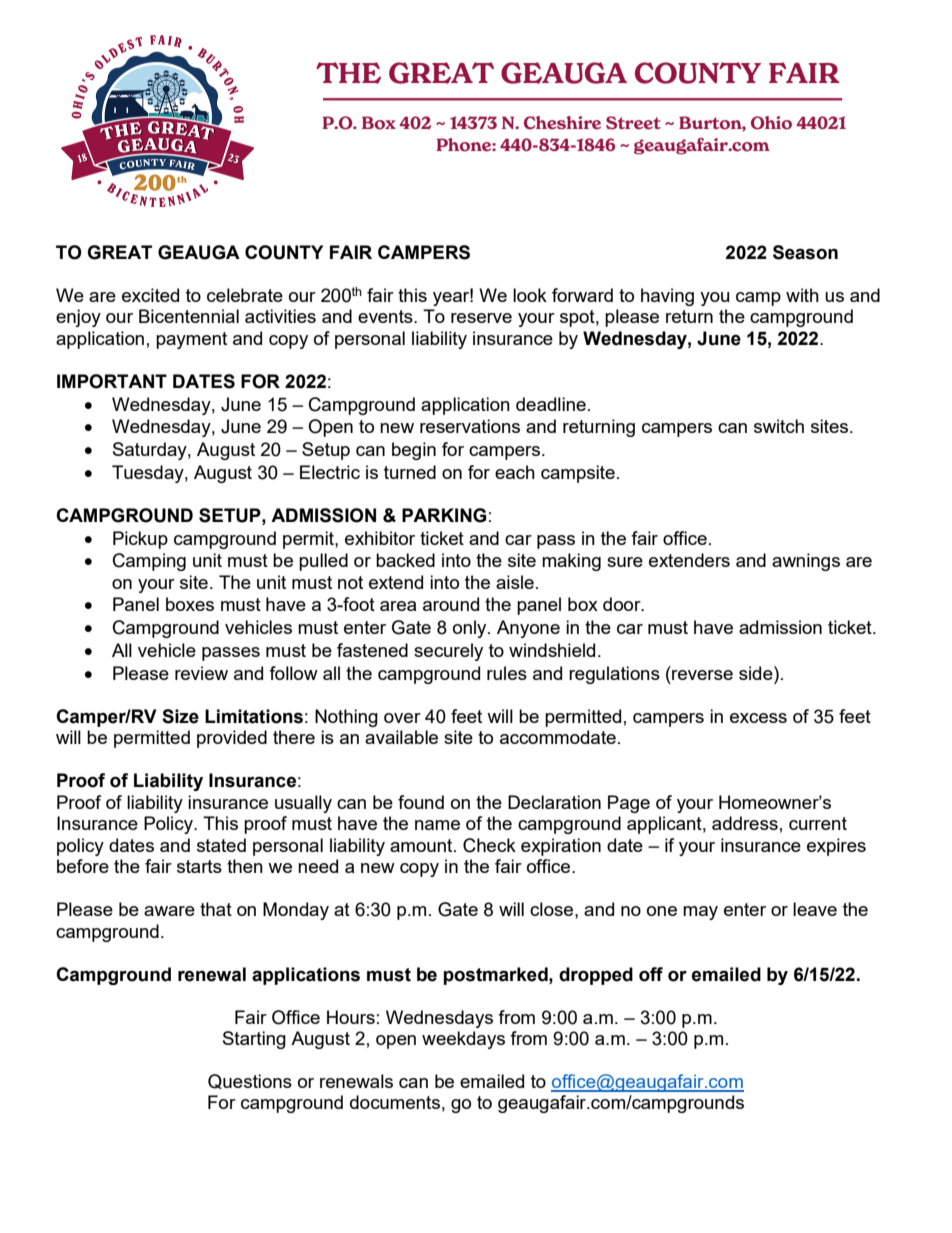  Describe the element at coordinates (779, 426) in the document. I see `switch` at that location.
